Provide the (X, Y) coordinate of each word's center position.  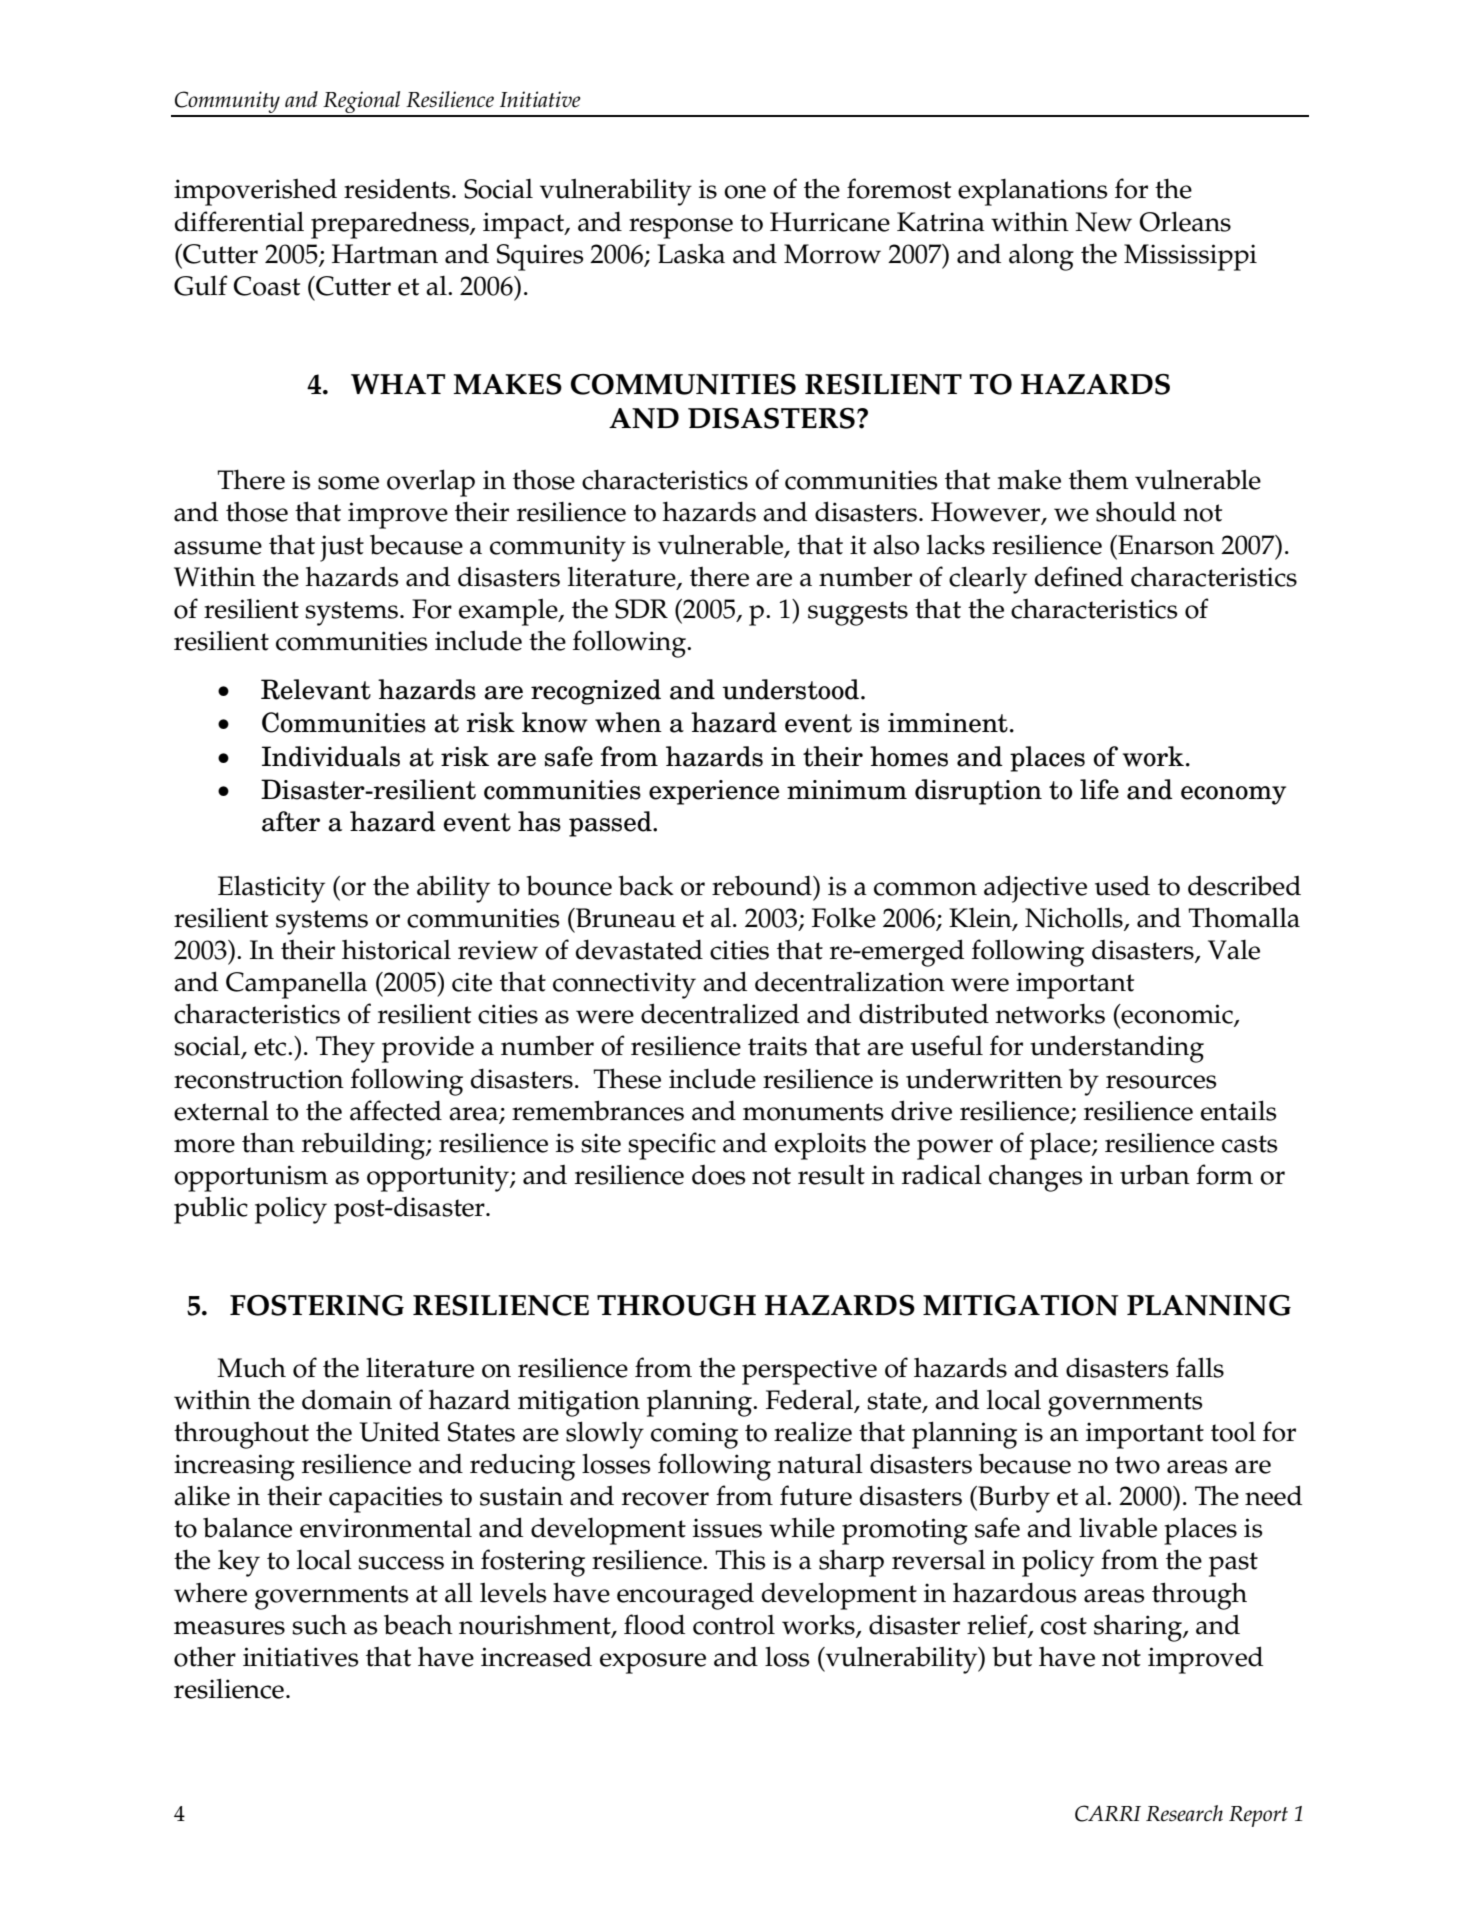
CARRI (1108, 1813)
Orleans (1185, 221)
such (319, 1624)
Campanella (296, 985)
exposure (653, 1663)
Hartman (385, 254)
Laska (691, 253)
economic (1177, 1015)
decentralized (720, 1013)
